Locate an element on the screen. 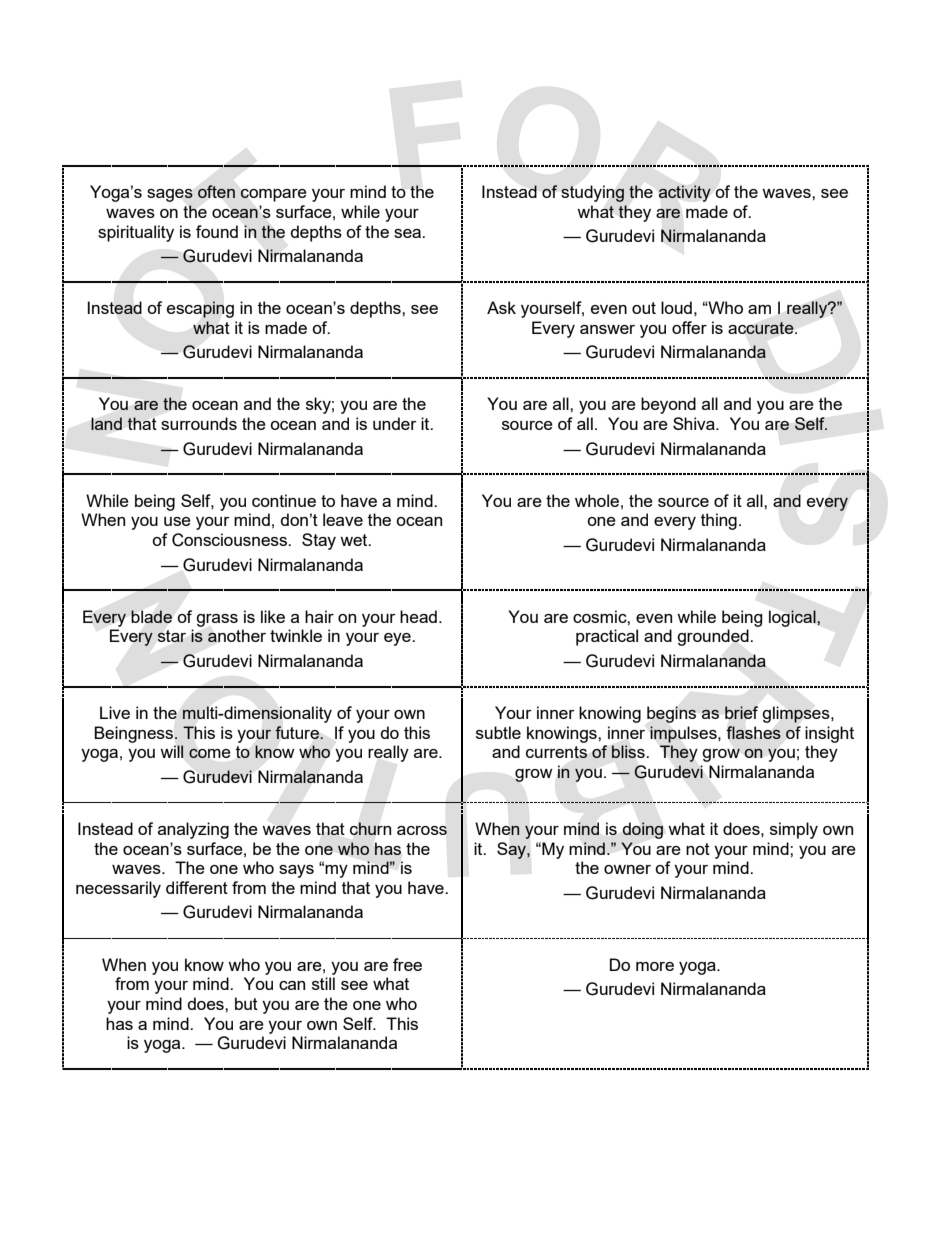 This screenshot has height=1233, width=952. activity is located at coordinates (685, 193).
